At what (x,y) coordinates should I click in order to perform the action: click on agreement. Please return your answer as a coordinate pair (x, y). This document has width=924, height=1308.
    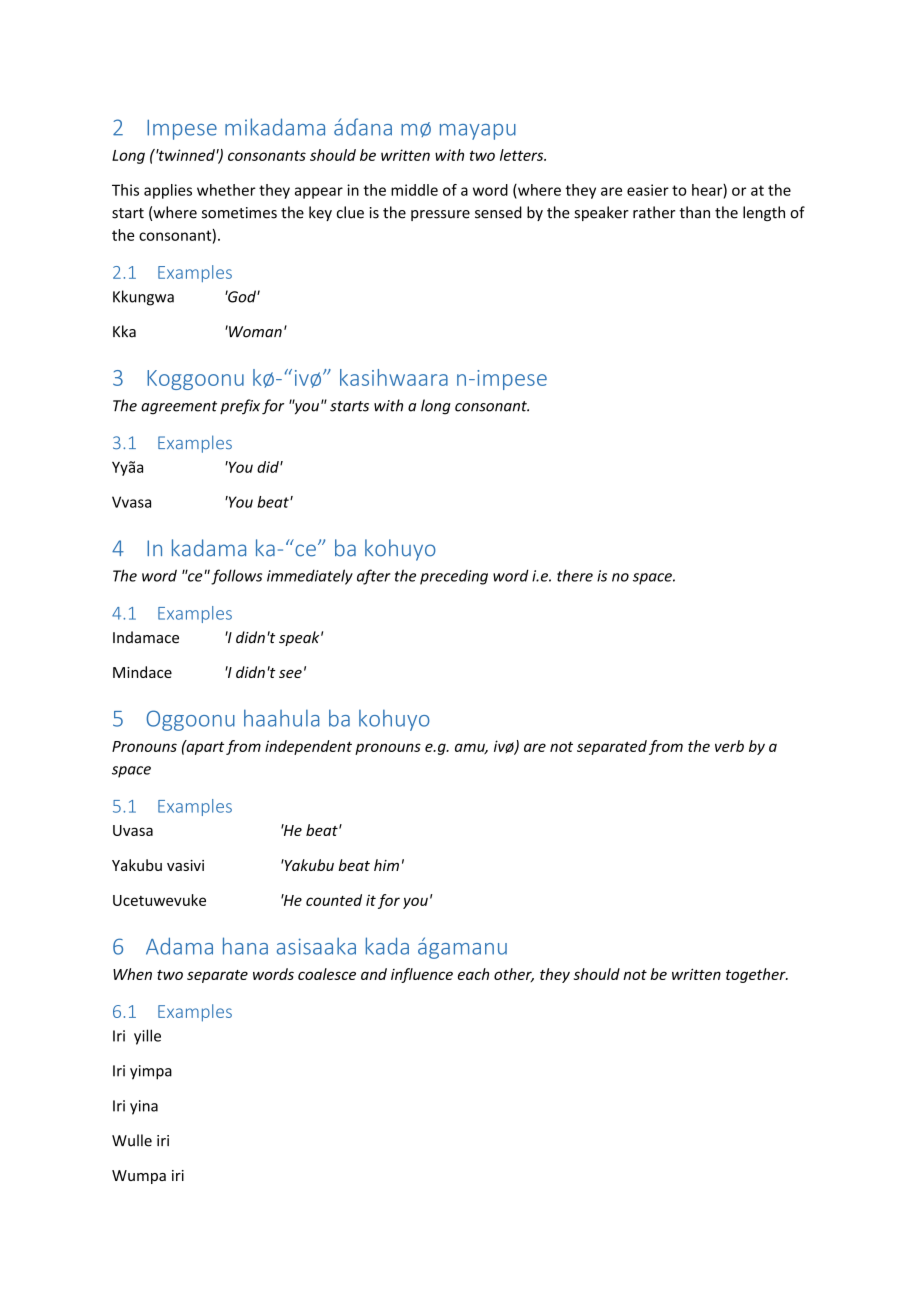
    Looking at the image, I should click on (179, 408).
